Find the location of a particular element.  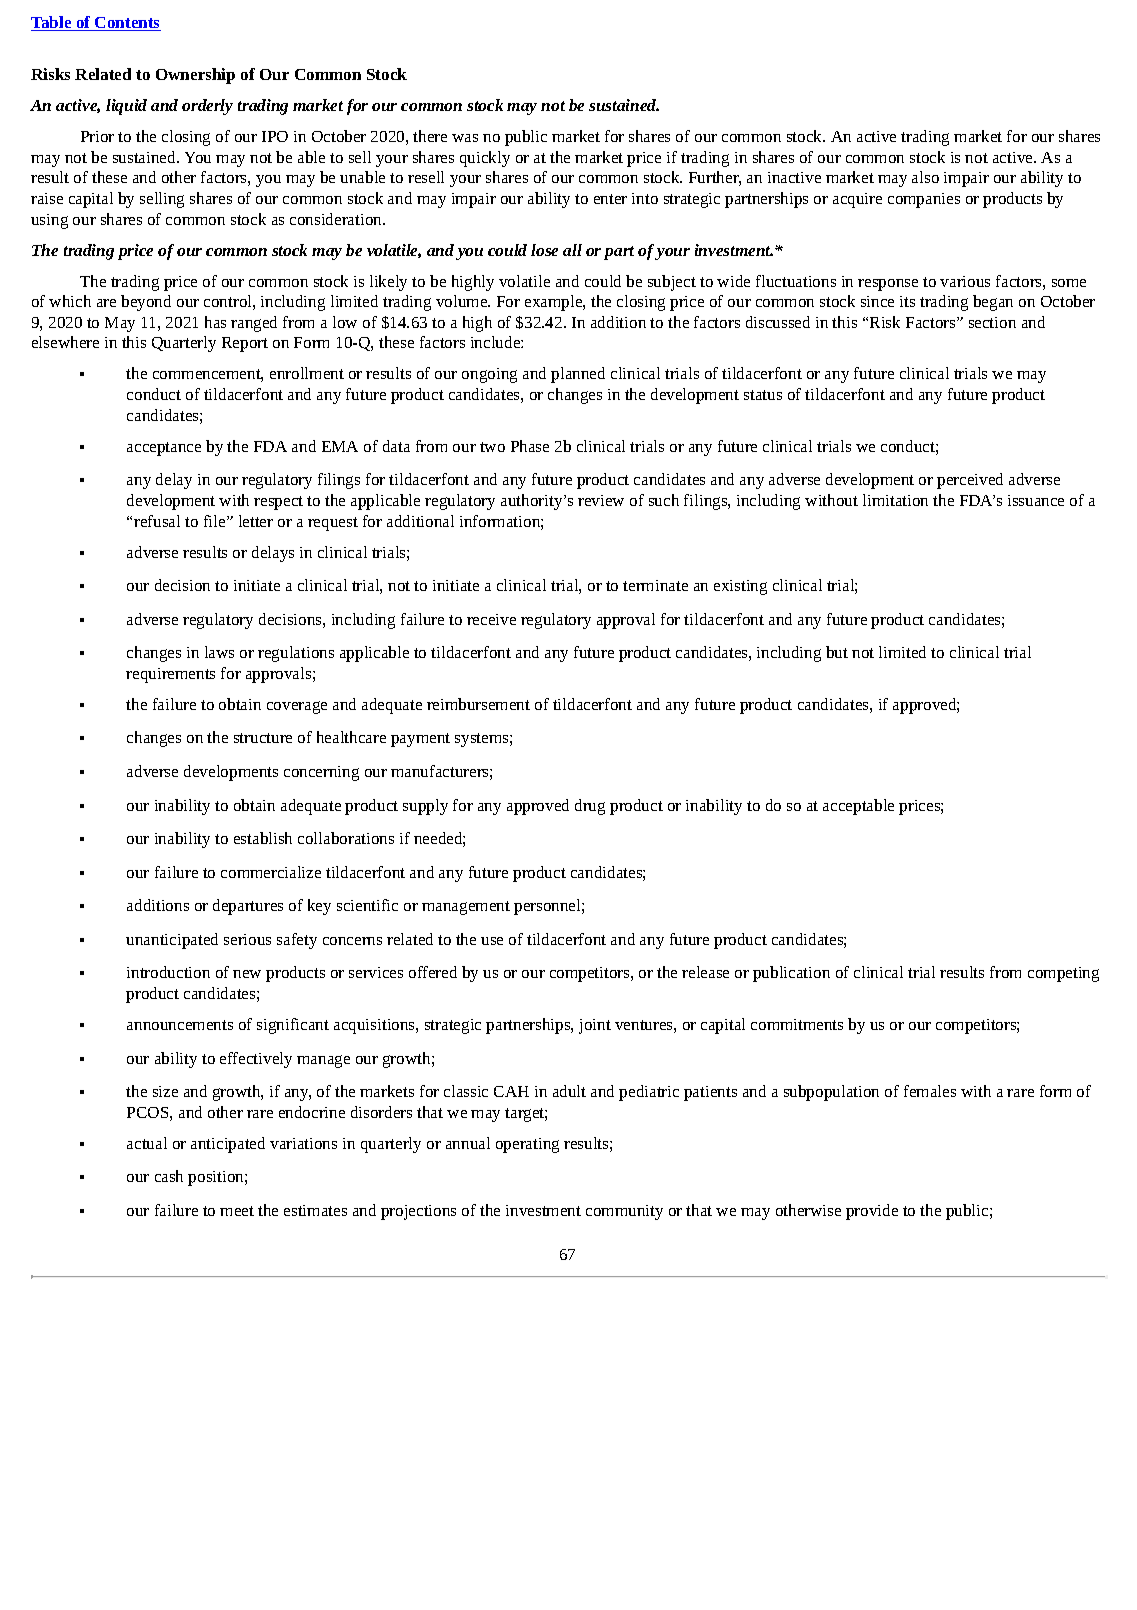

laws is located at coordinates (219, 652).
